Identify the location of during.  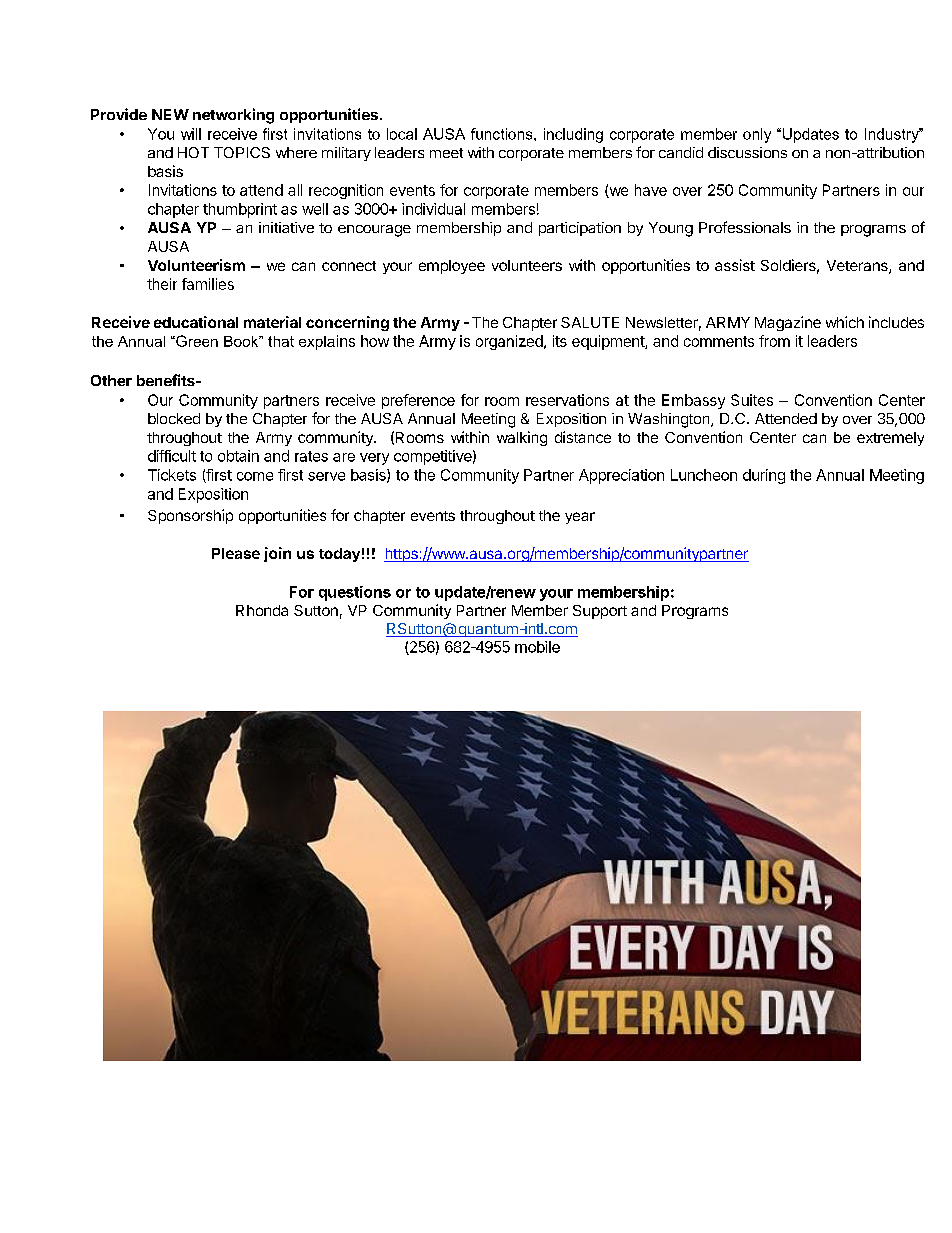
(764, 476).
